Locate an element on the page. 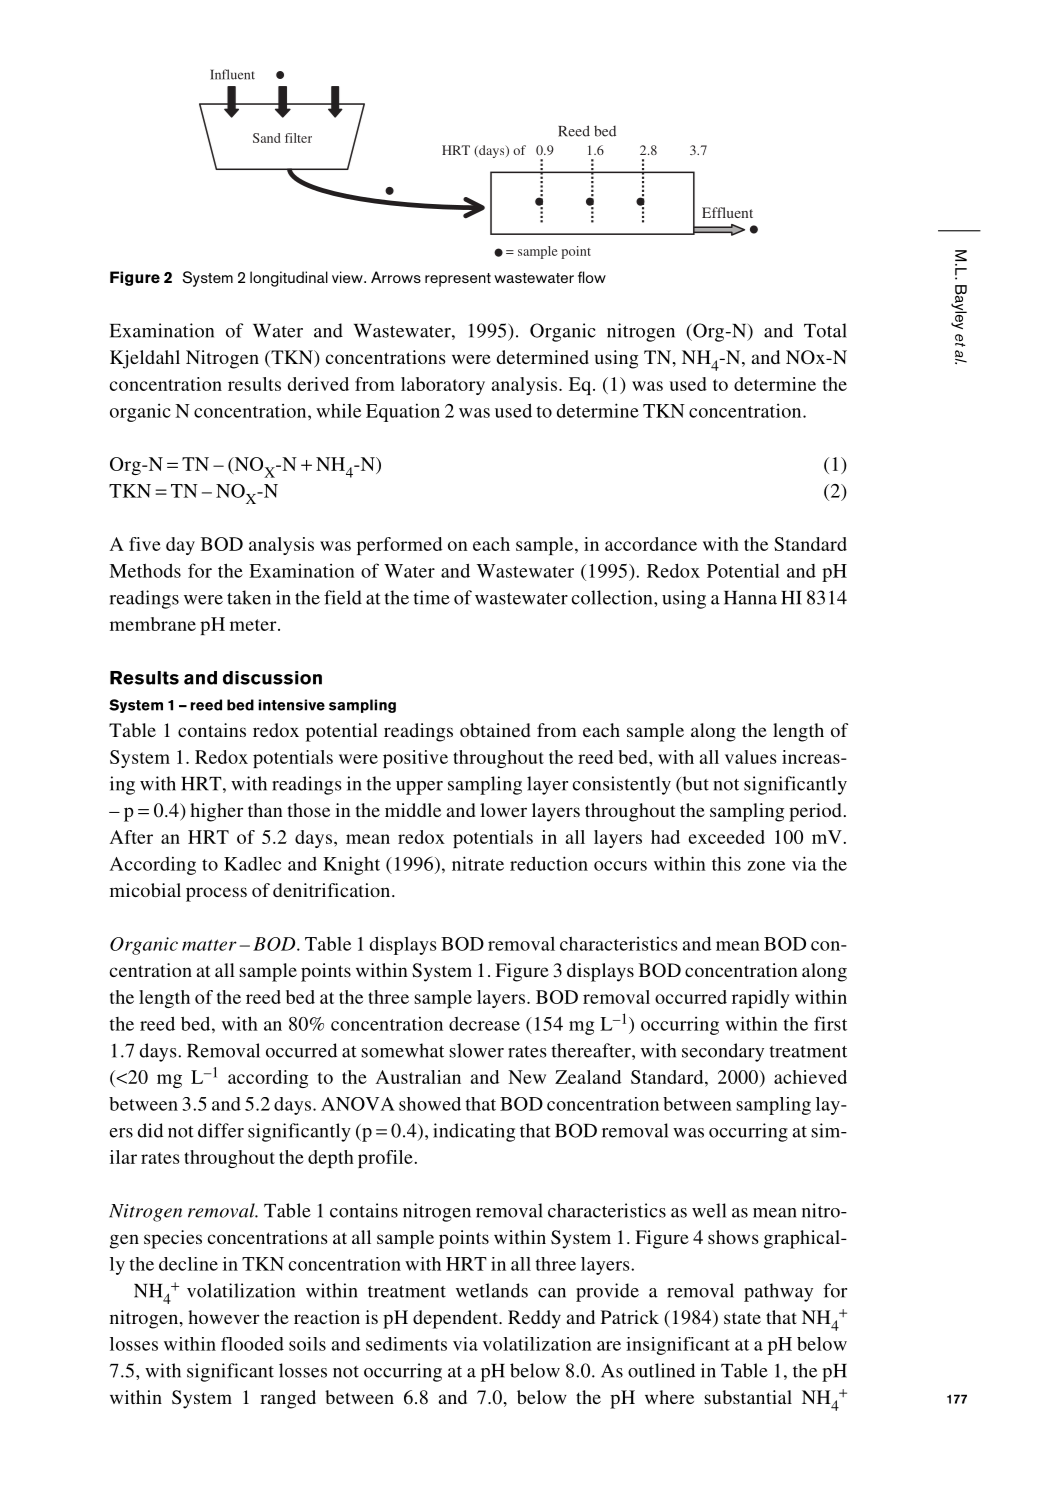 This page has height=1494, width=1052. substantial is located at coordinates (748, 1397).
